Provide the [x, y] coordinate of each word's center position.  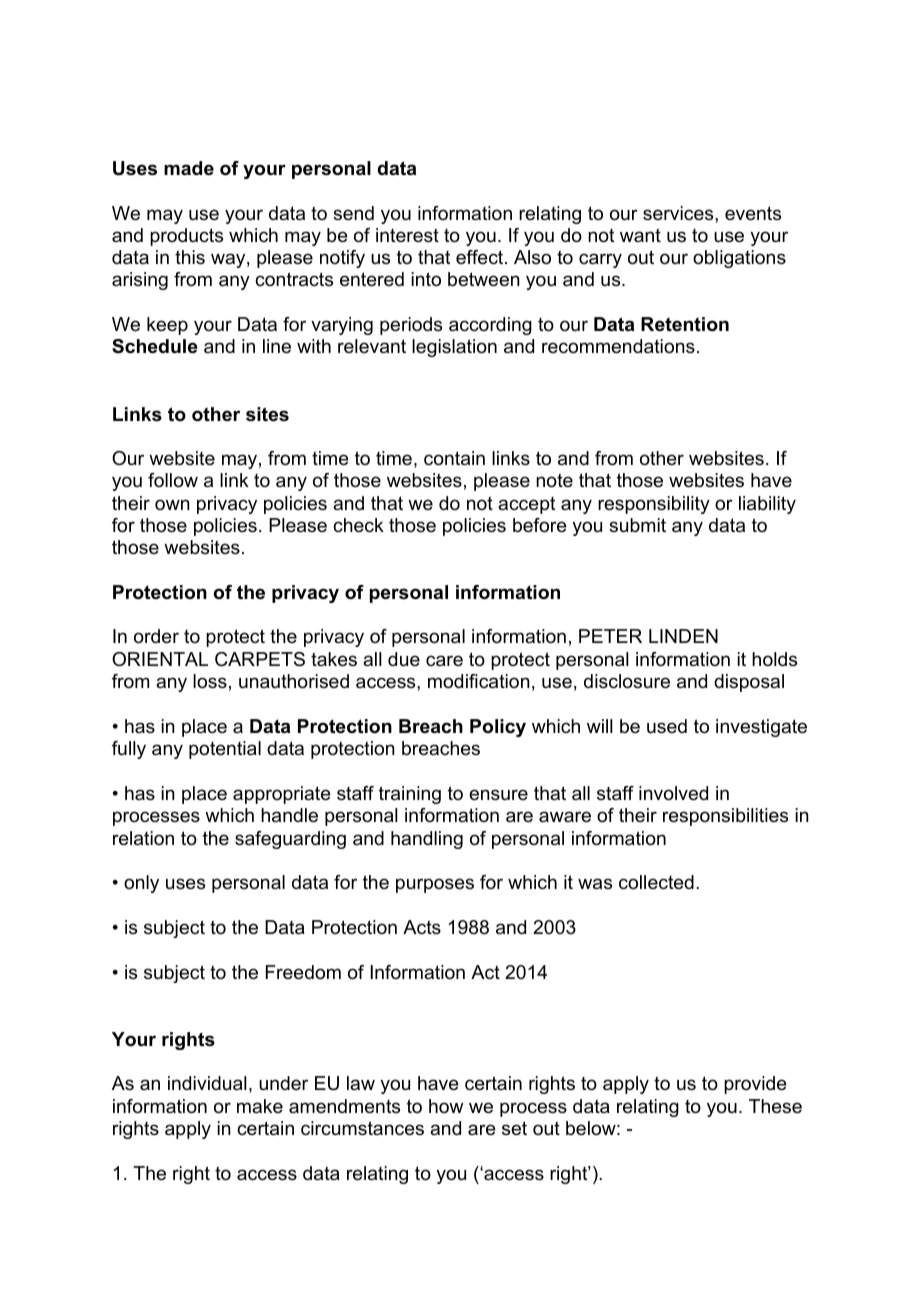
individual [207, 1083]
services [679, 213]
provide [755, 1085]
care [444, 660]
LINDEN [683, 636]
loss [210, 681]
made [189, 168]
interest [407, 235]
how [446, 1106]
